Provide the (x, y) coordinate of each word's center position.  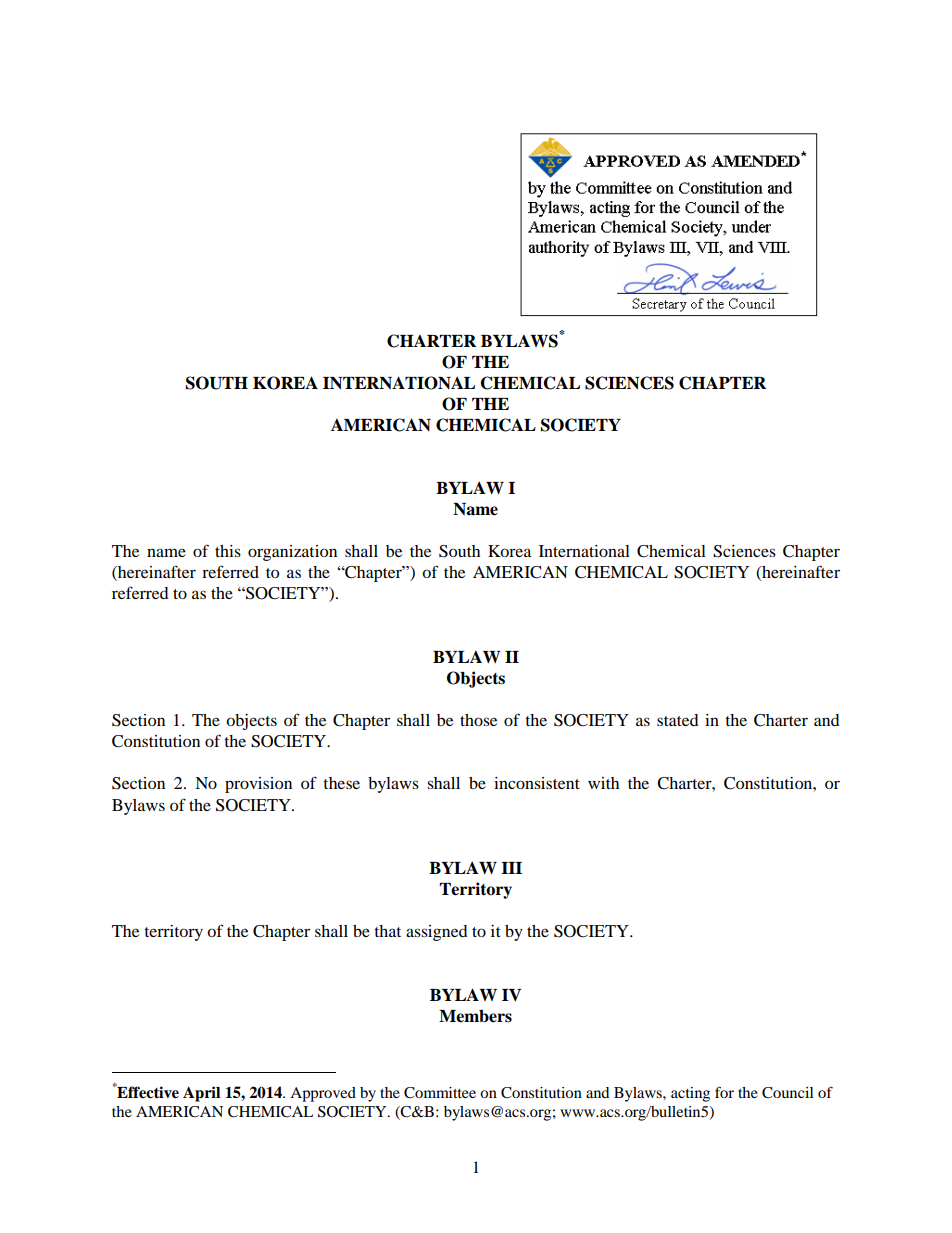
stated (678, 720)
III (511, 868)
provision (258, 785)
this (228, 551)
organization (292, 553)
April (201, 1094)
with (603, 783)
